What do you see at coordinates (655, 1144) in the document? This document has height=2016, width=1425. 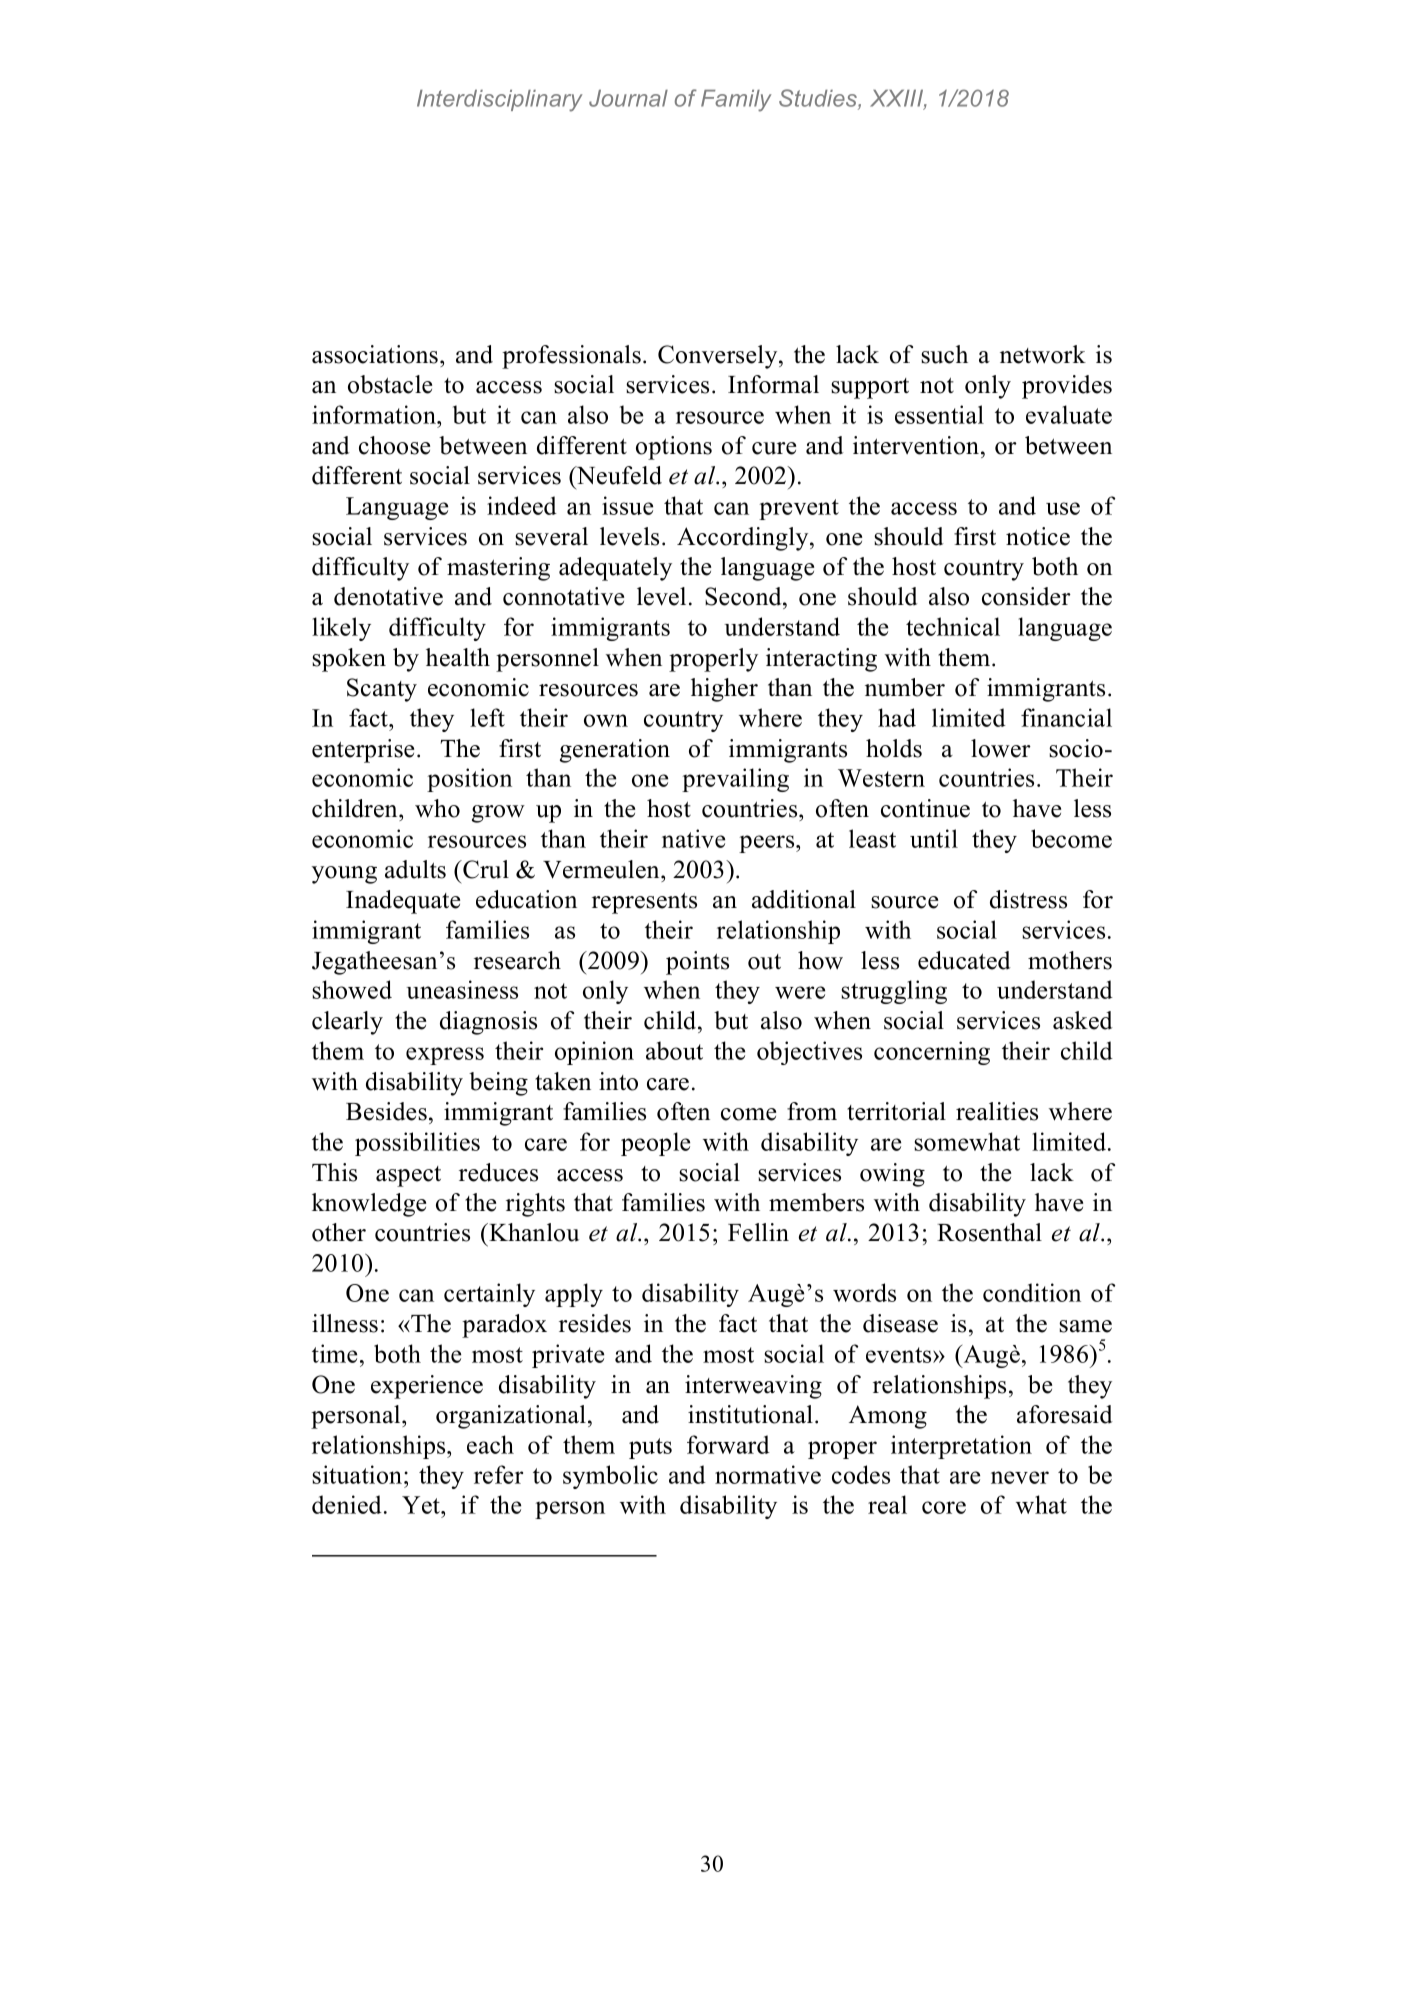 I see `people` at bounding box center [655, 1144].
